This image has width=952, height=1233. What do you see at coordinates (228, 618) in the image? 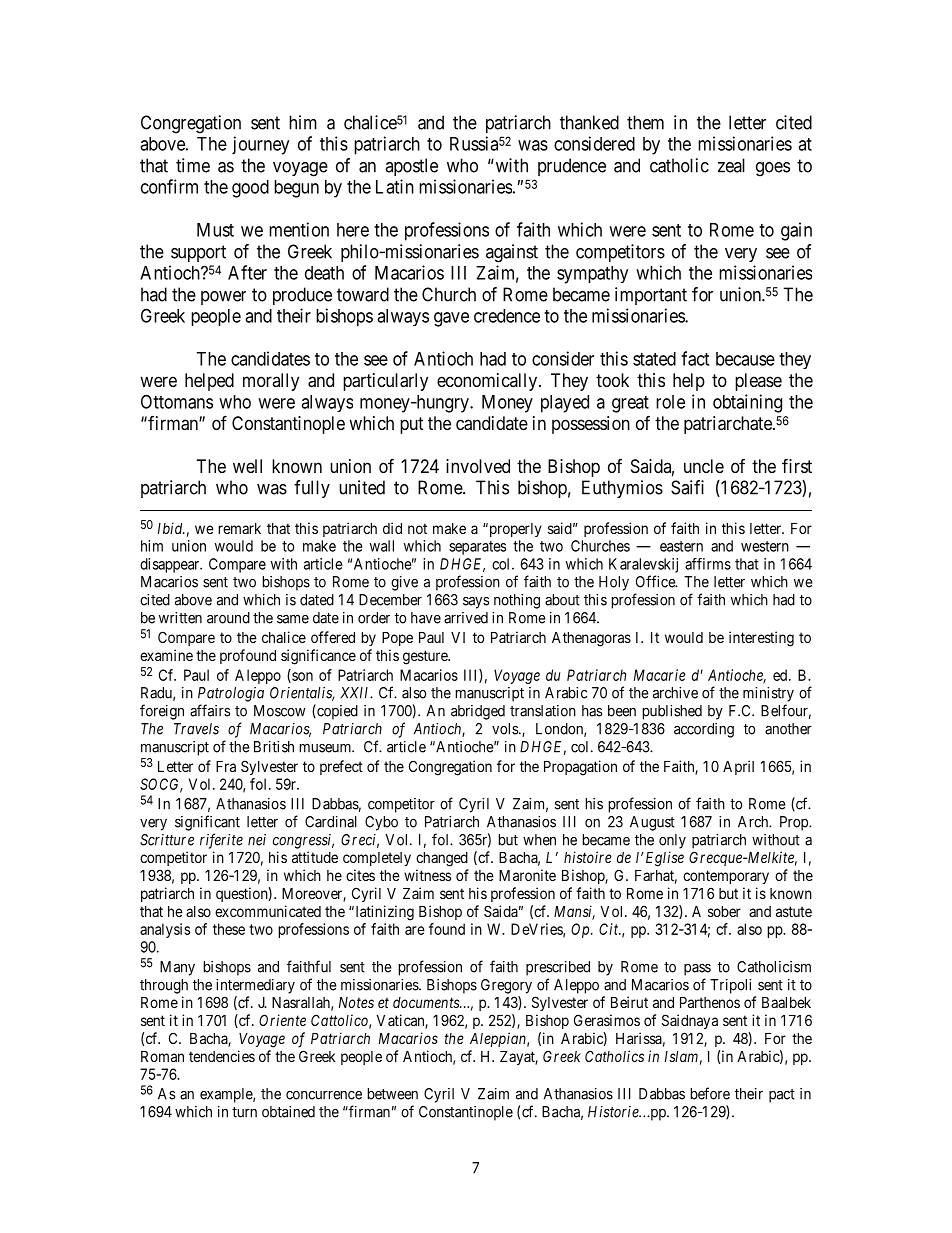
I see `around` at bounding box center [228, 618].
